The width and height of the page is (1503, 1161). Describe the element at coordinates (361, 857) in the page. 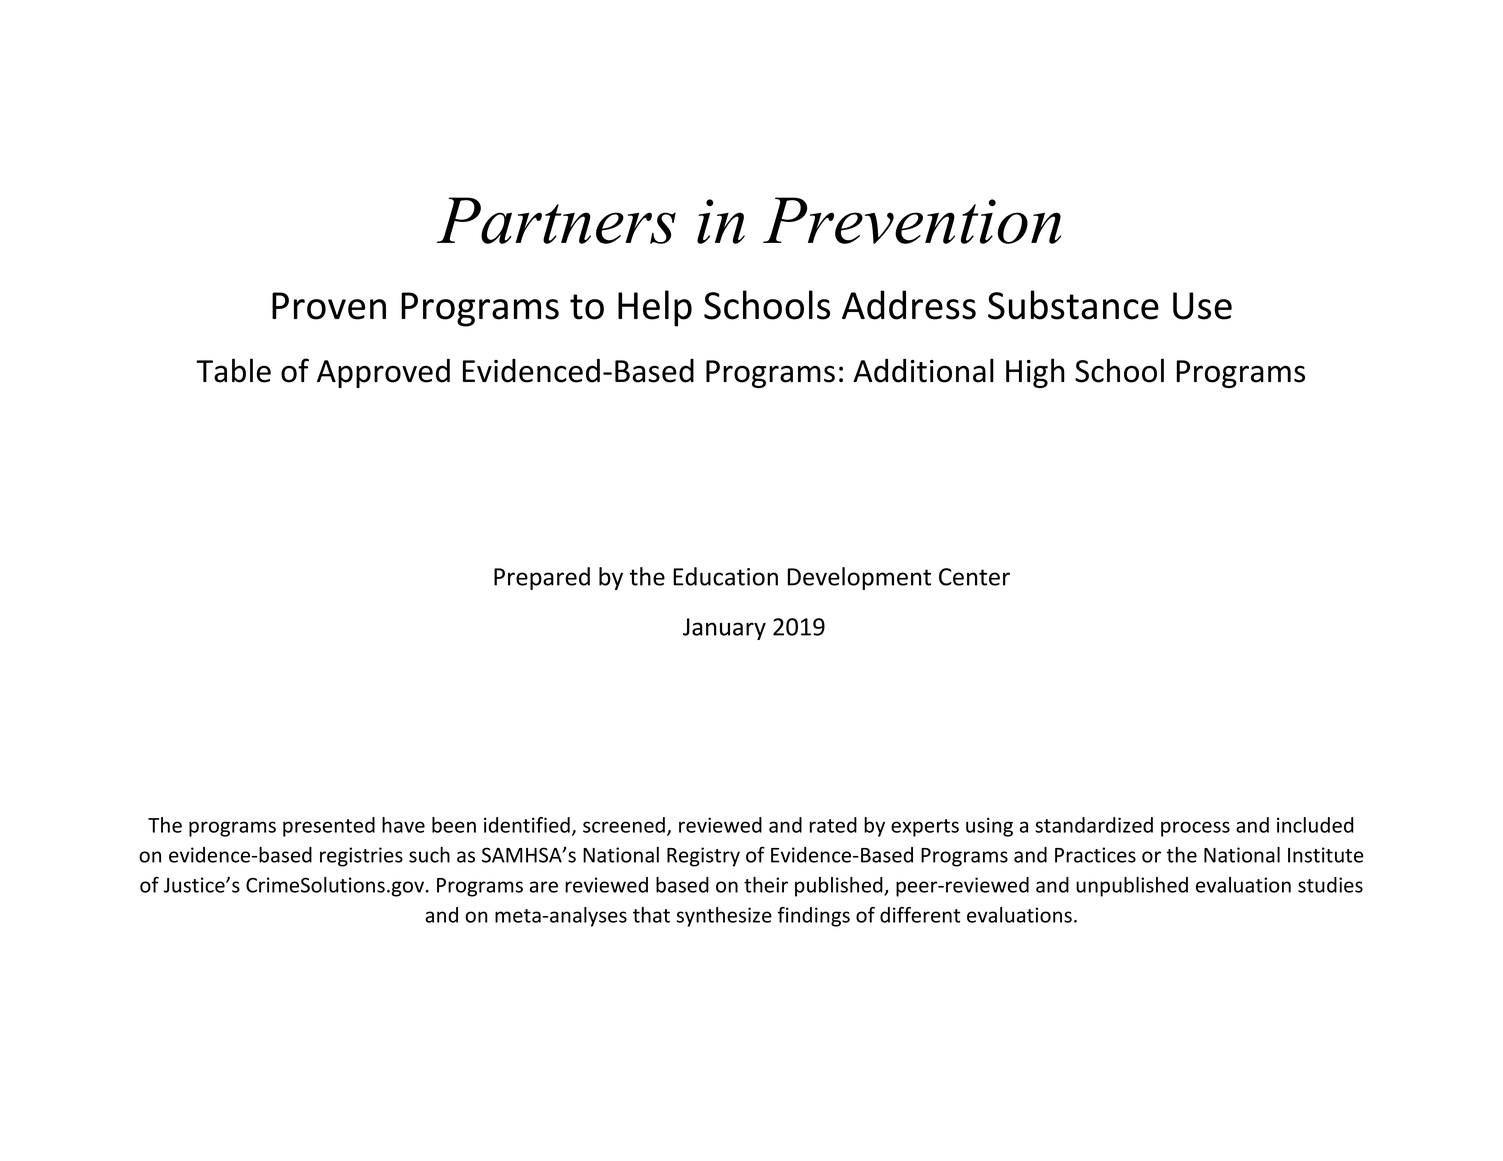

I see `registries` at that location.
